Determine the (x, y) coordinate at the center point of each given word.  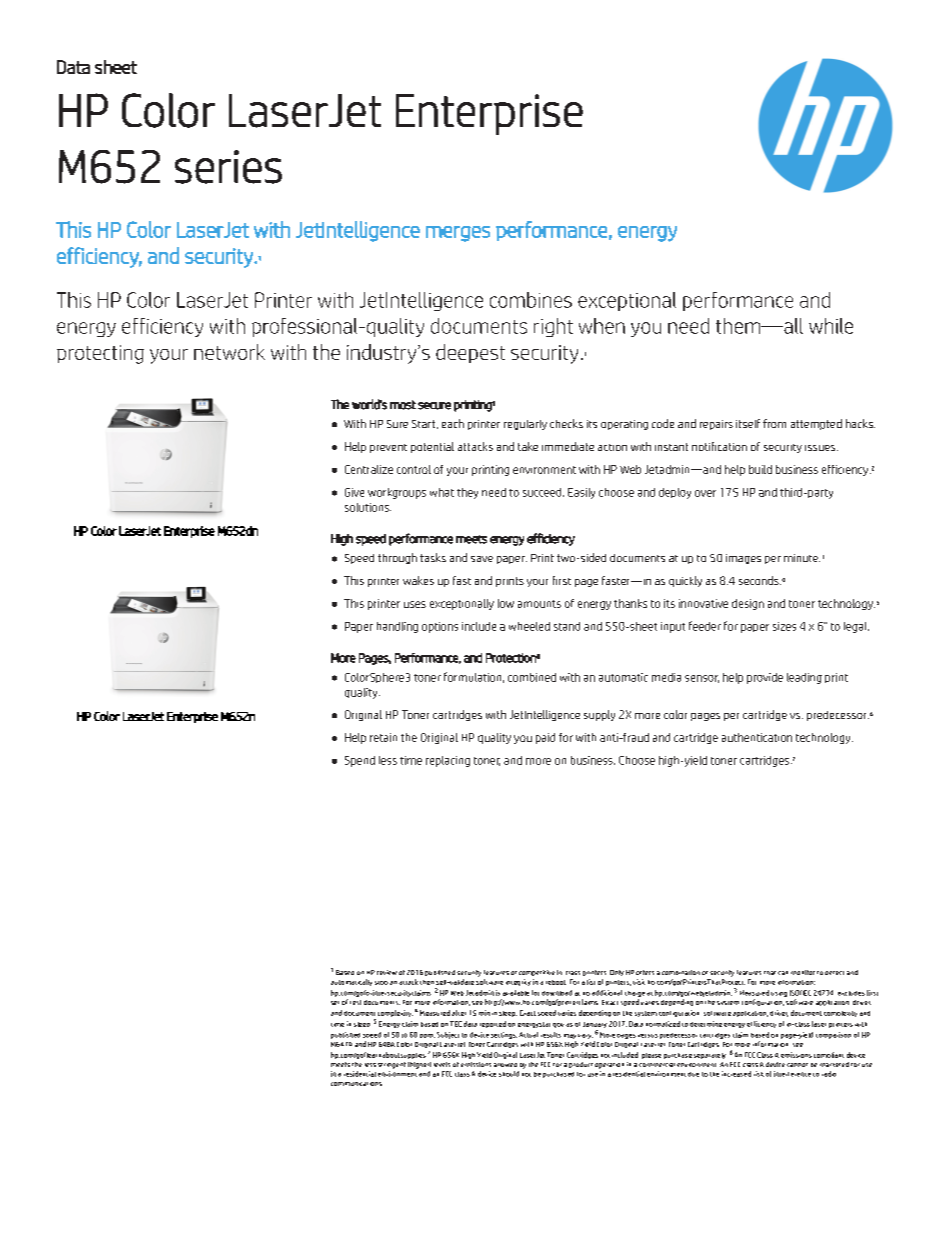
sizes (784, 626)
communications (356, 1084)
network (229, 352)
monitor (803, 972)
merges (458, 234)
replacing (448, 761)
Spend (360, 761)
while (831, 326)
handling (397, 627)
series (228, 167)
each (453, 423)
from (774, 423)
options (440, 627)
